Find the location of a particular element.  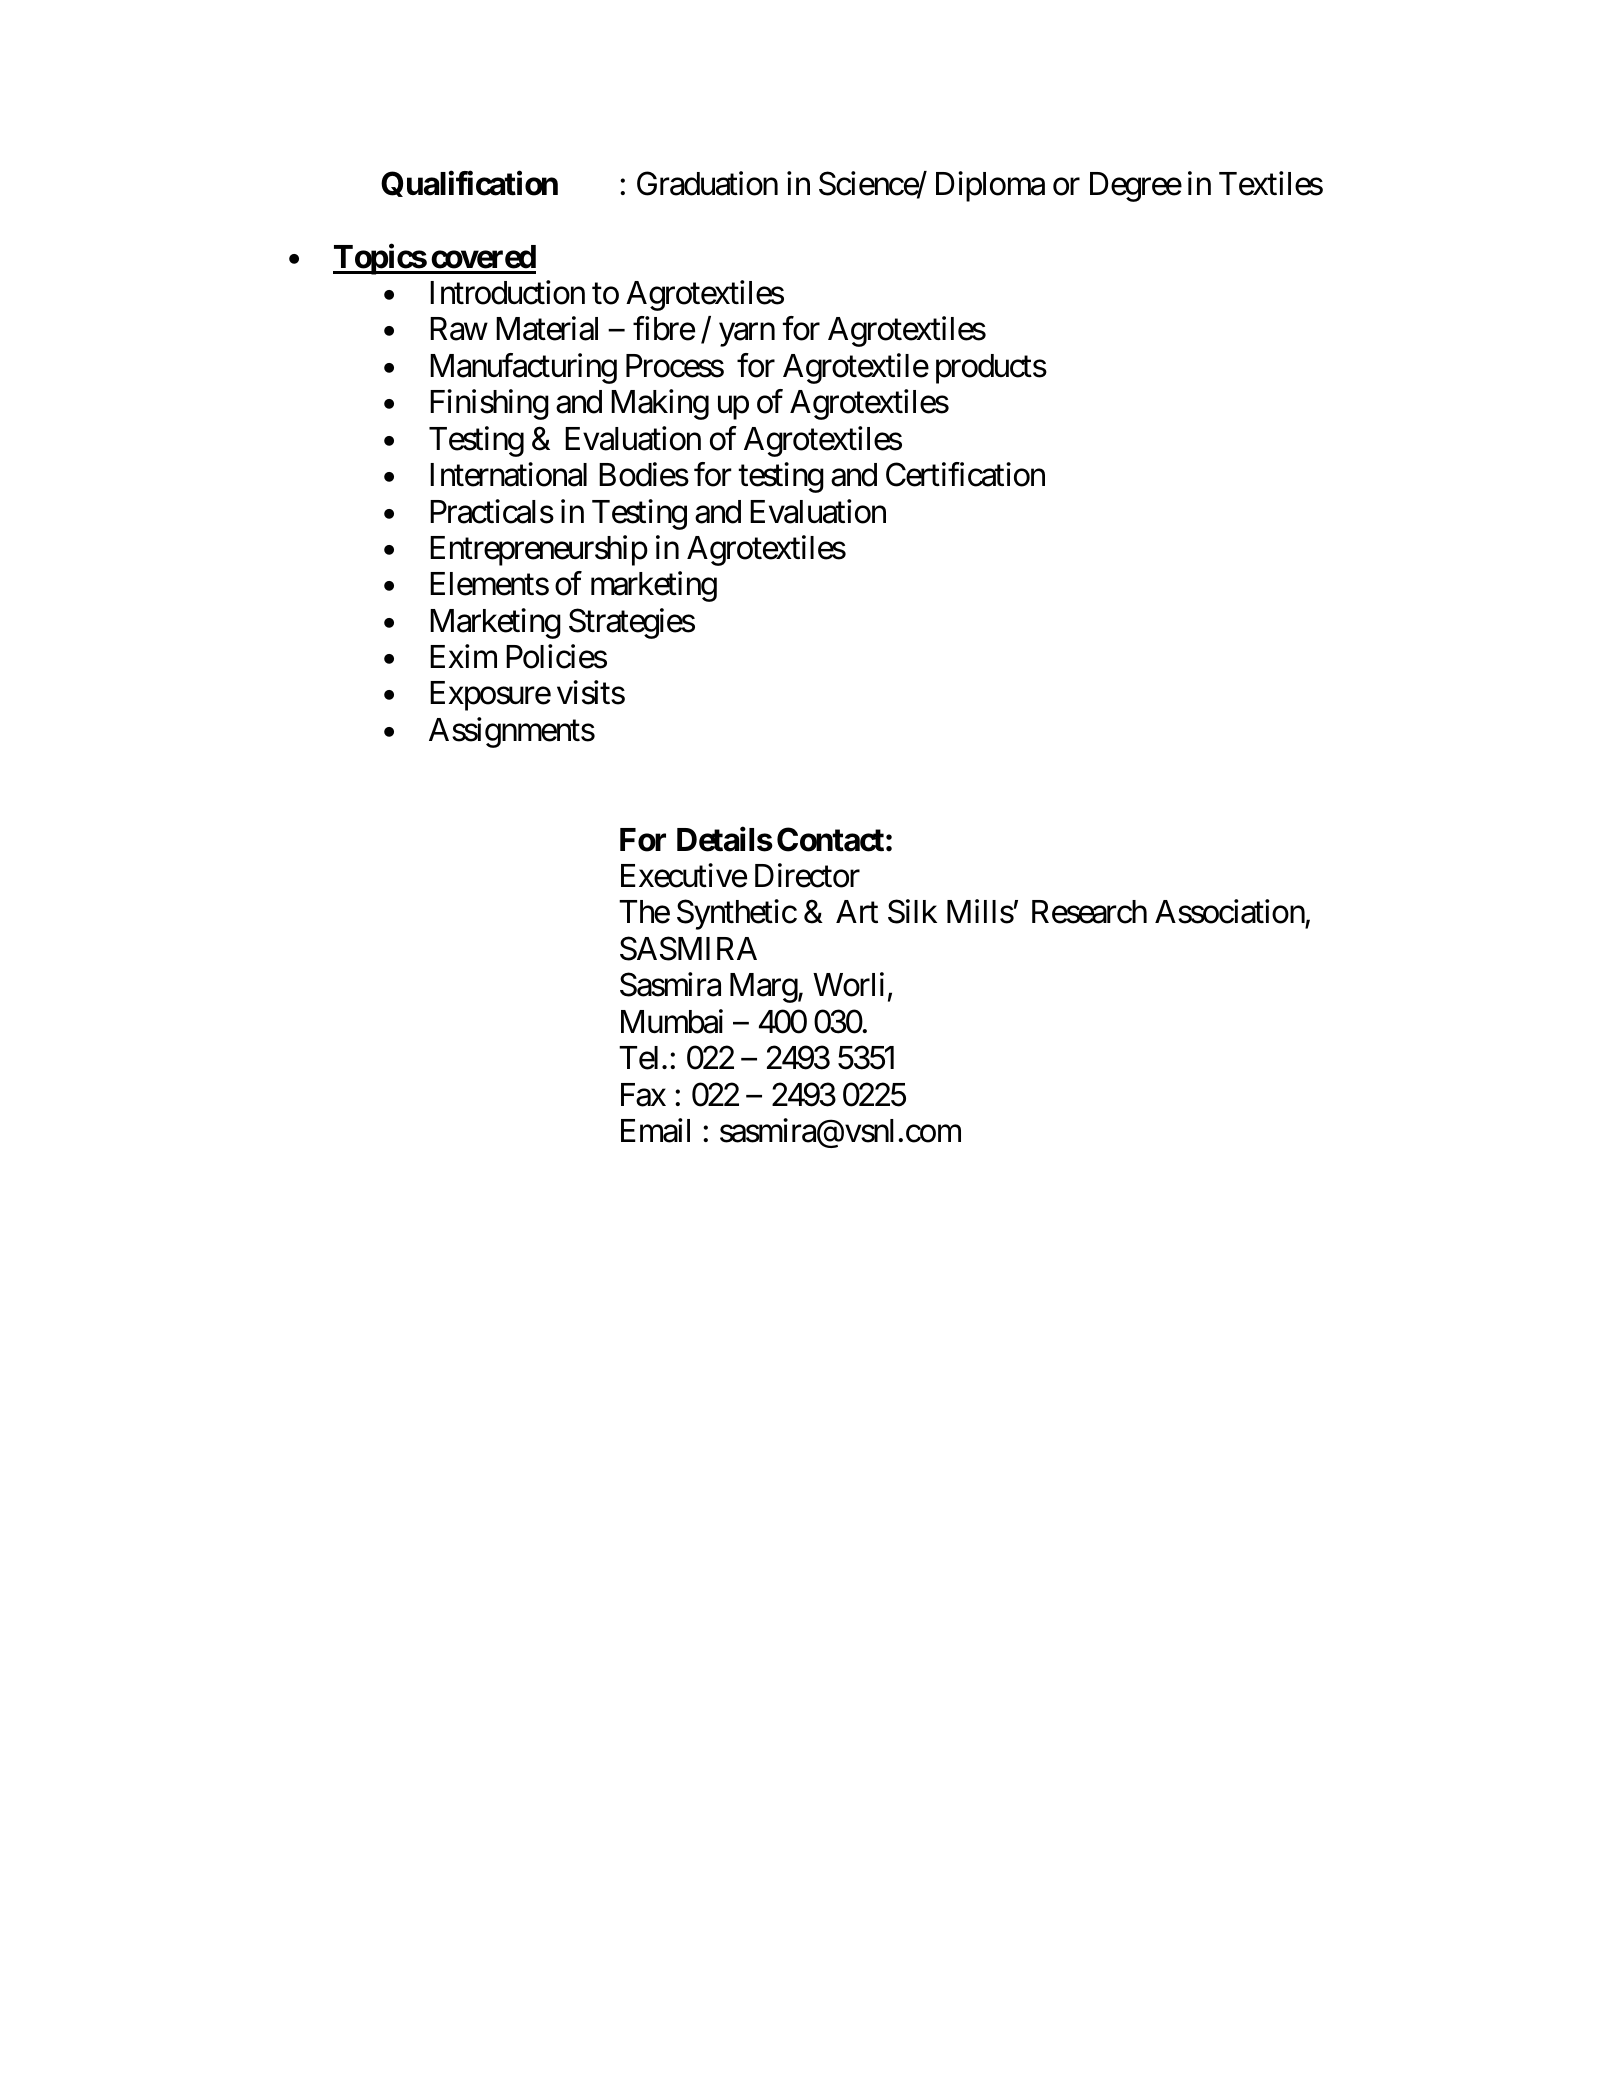

Exim is located at coordinates (463, 656).
